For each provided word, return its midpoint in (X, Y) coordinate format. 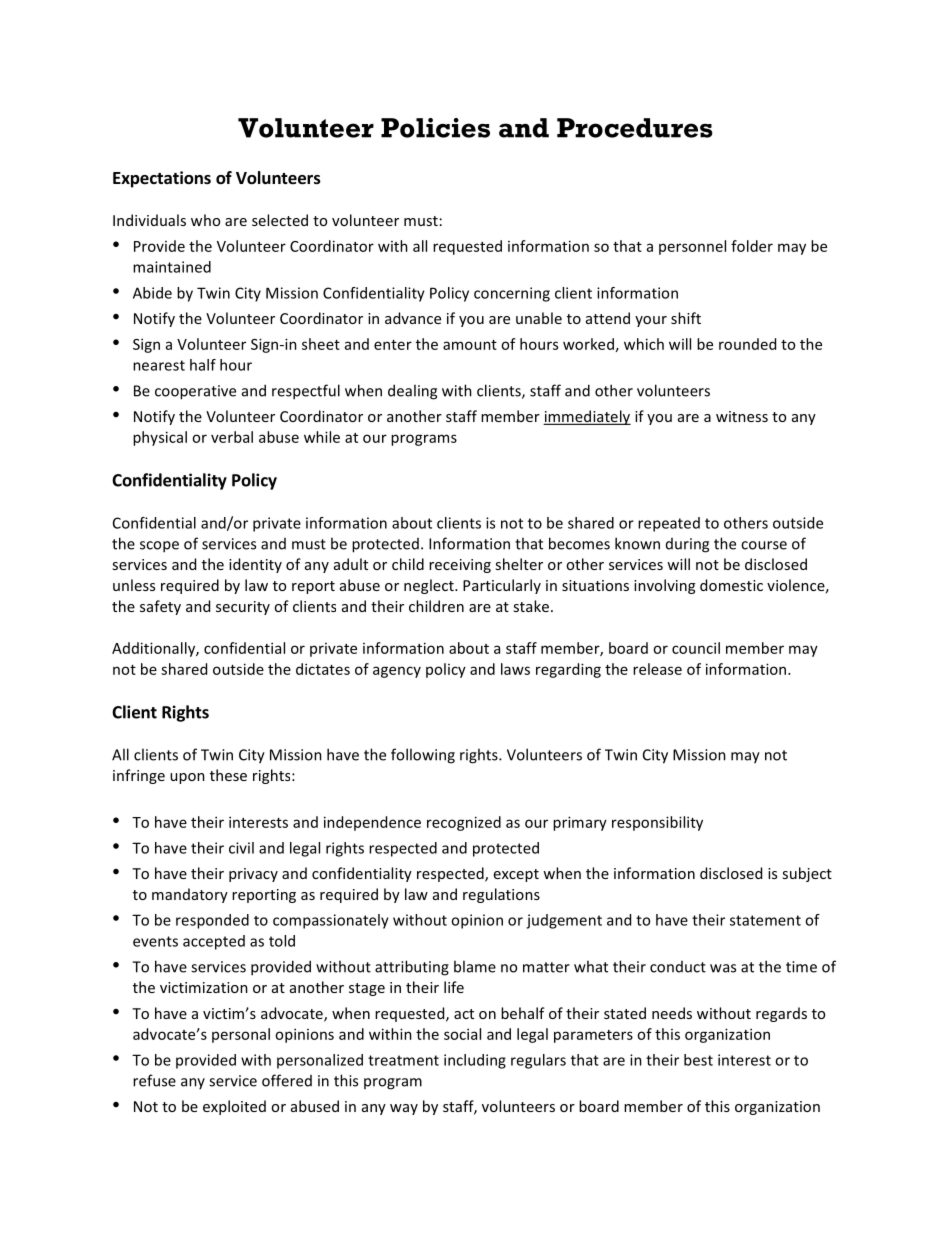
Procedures (635, 128)
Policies (435, 128)
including (475, 1061)
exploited (234, 1107)
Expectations (162, 179)
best (698, 1060)
